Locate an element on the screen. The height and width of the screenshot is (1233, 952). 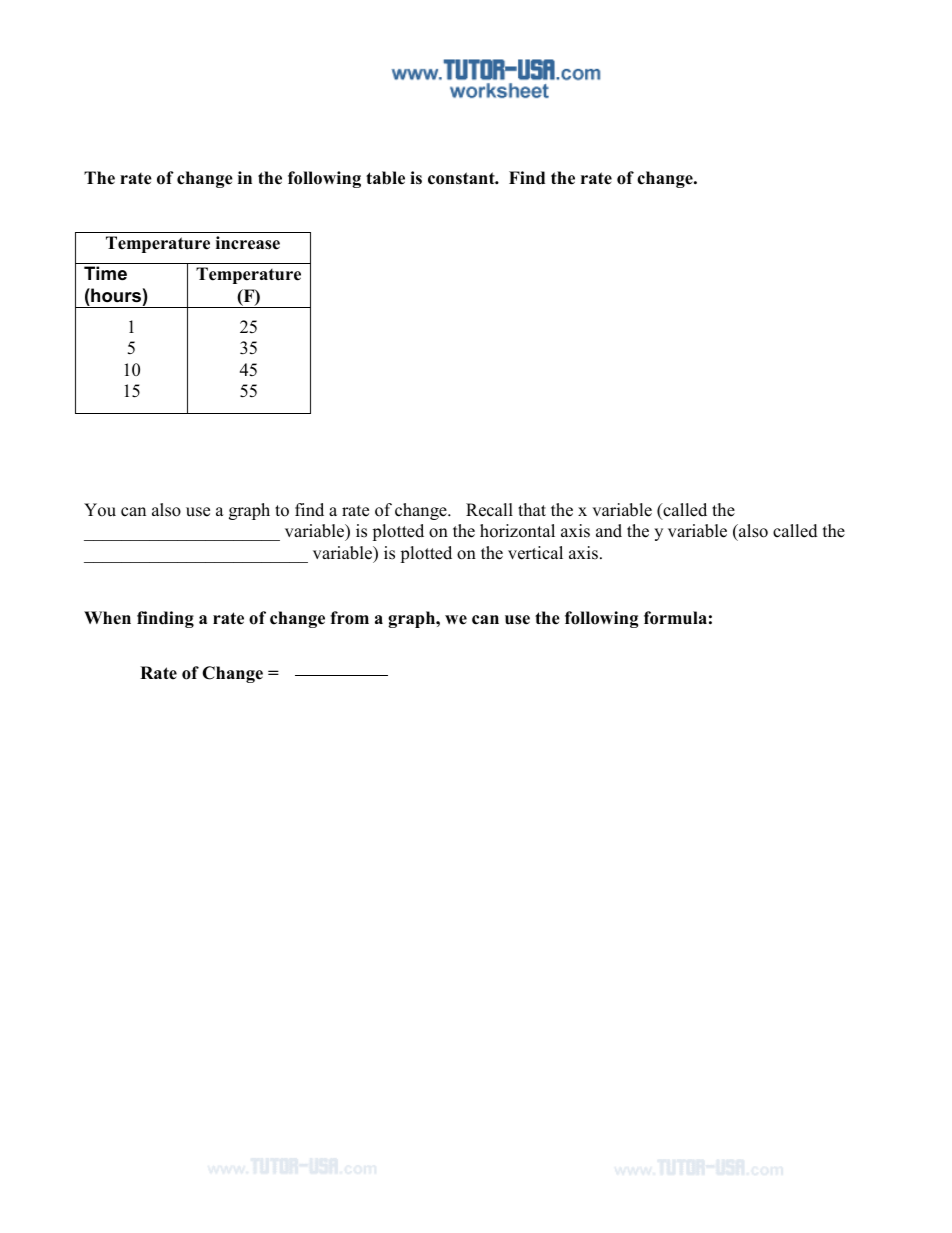
Recall is located at coordinates (489, 510).
